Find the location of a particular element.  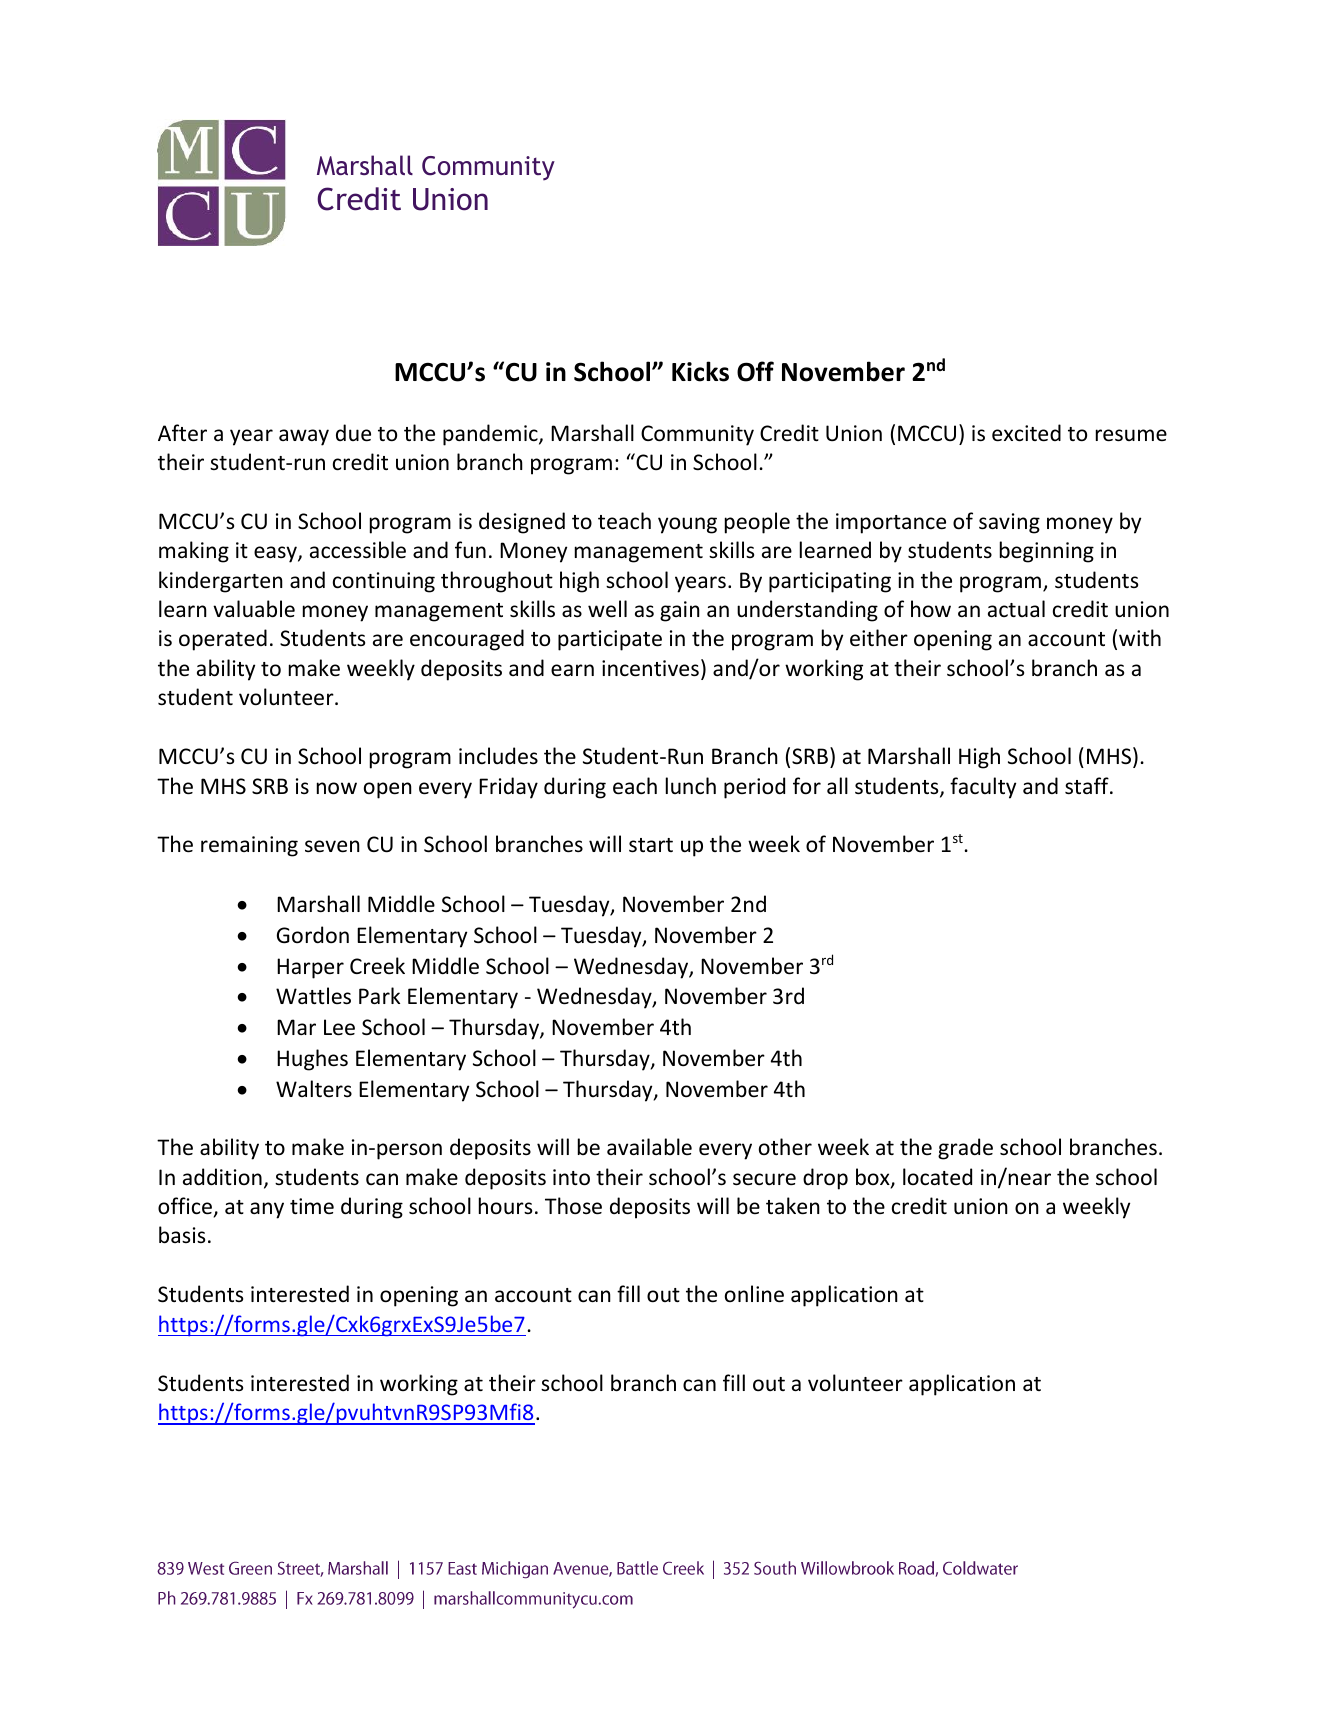

away is located at coordinates (304, 437).
